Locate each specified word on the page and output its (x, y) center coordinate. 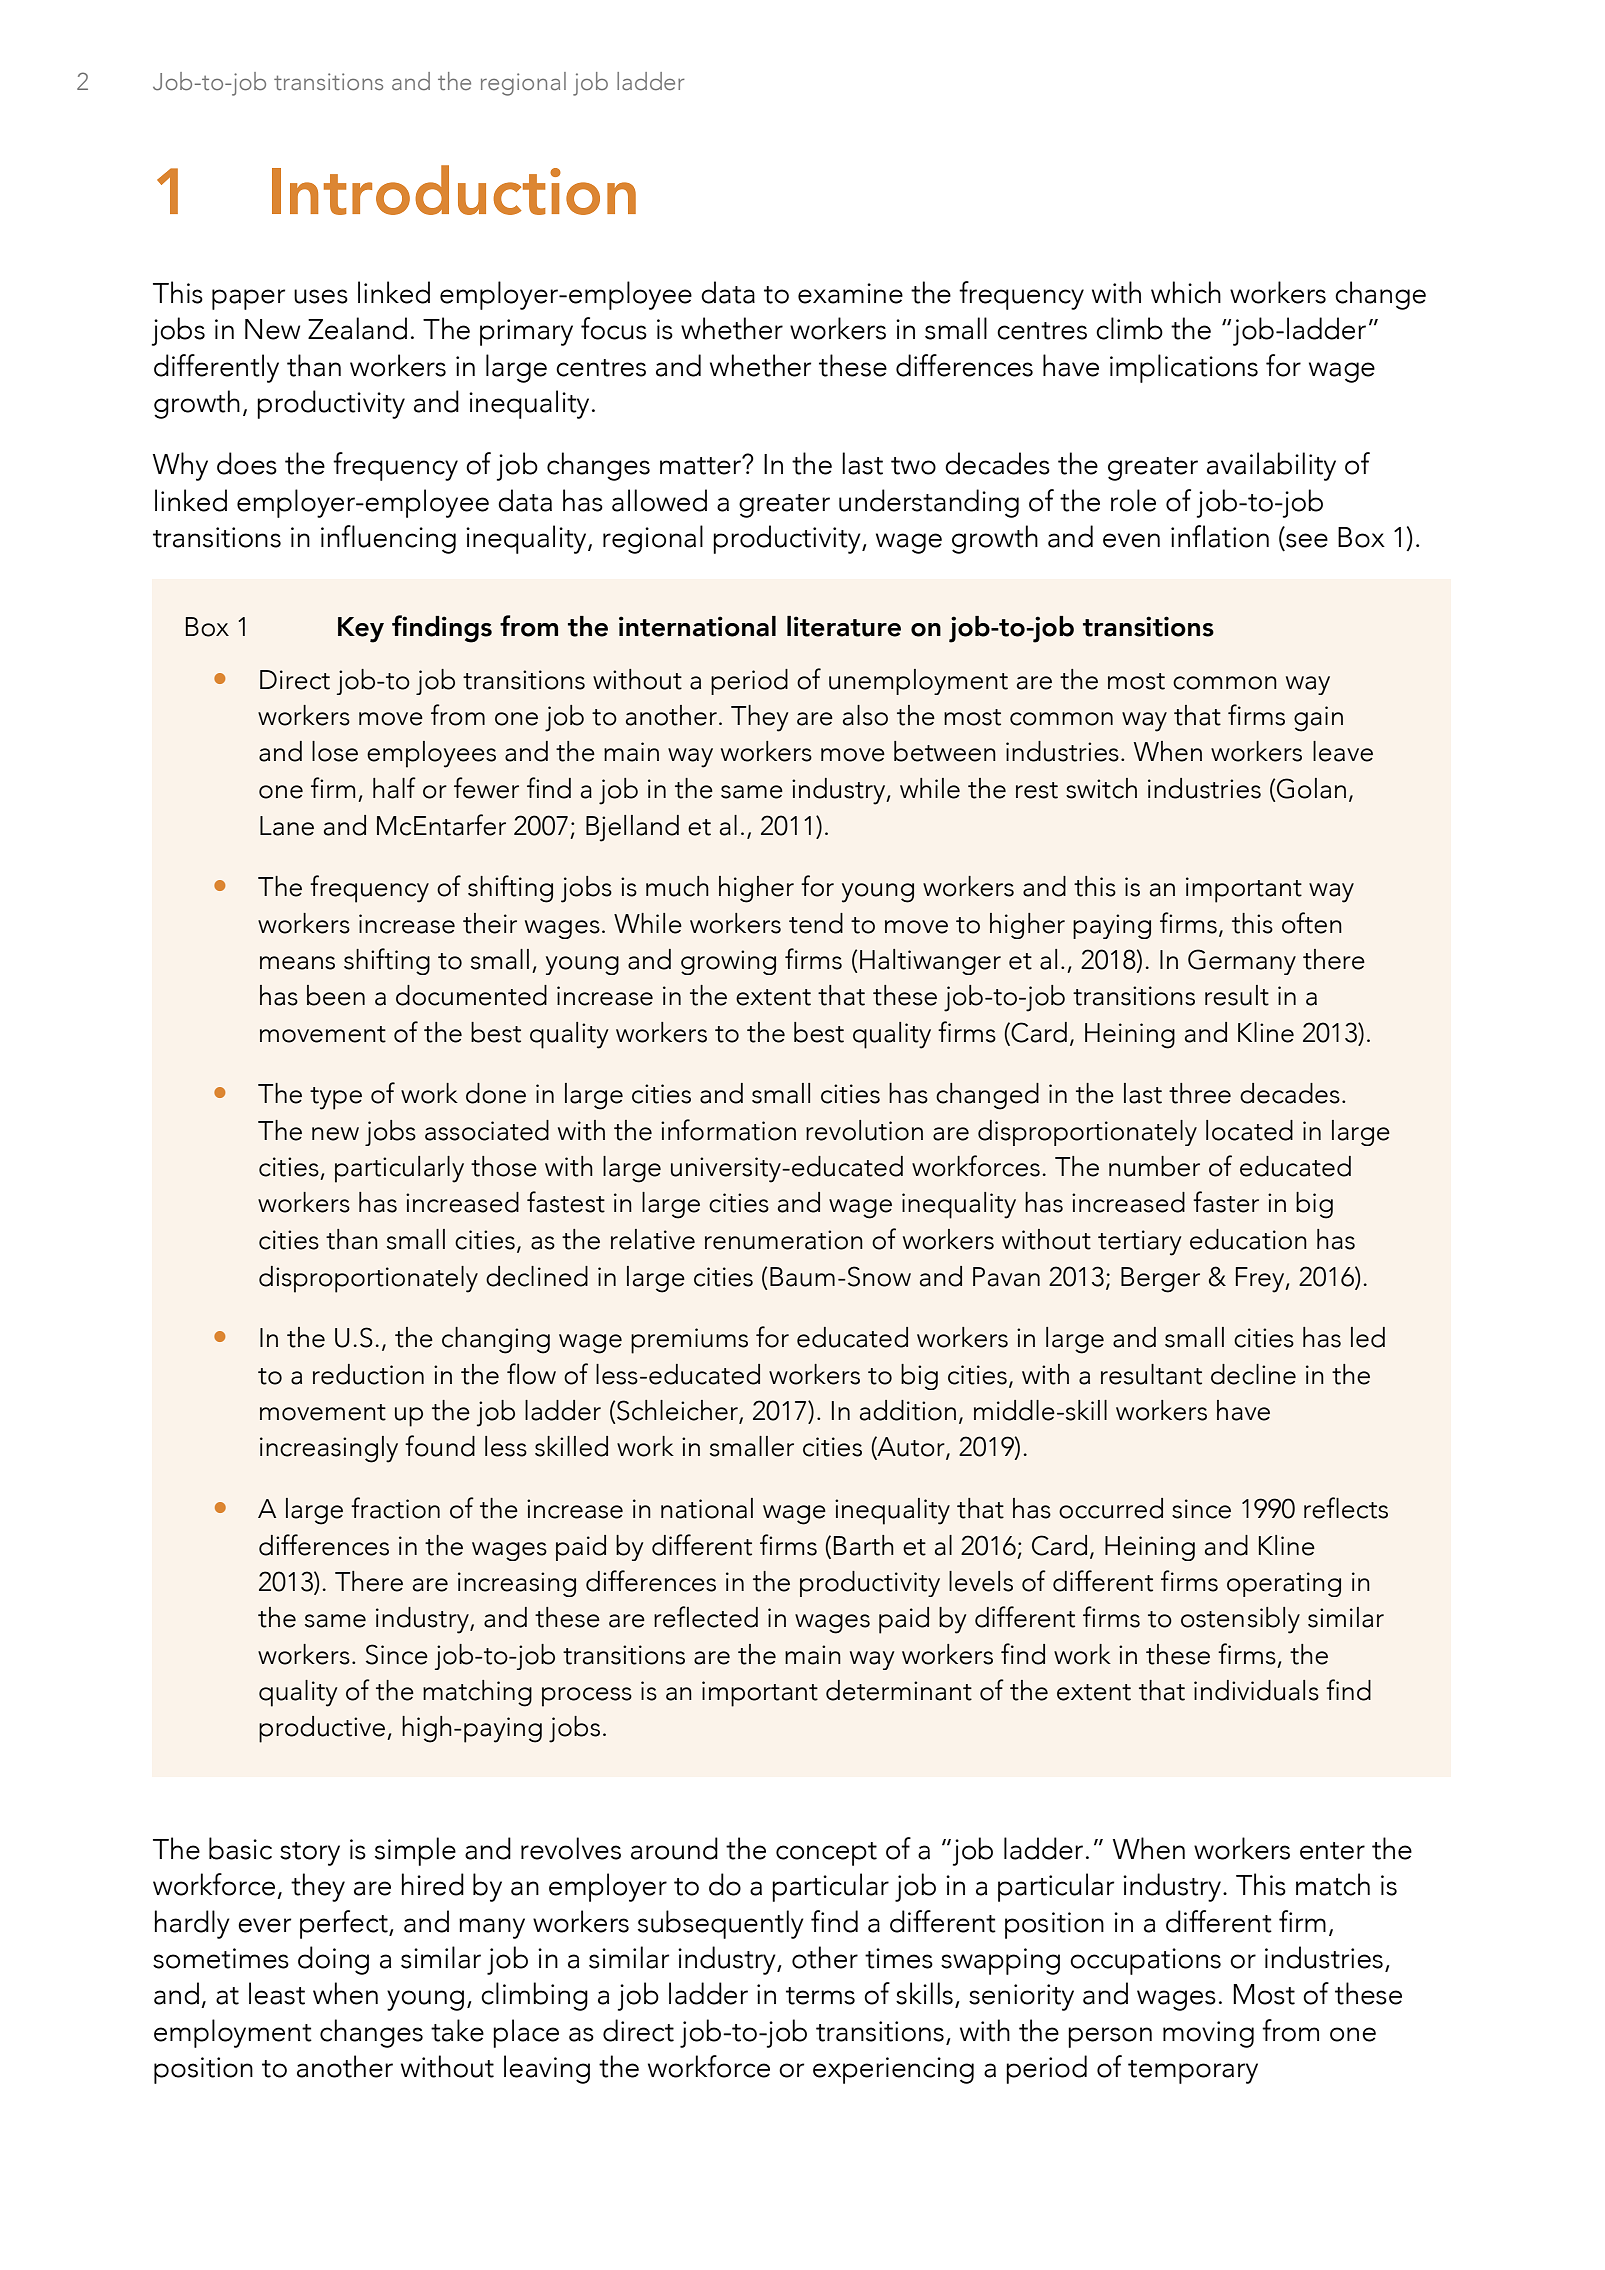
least (277, 1993)
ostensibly (1240, 1620)
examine (850, 293)
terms (820, 1996)
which (1186, 292)
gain (1318, 719)
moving (1208, 2034)
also (865, 715)
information (728, 1130)
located (1249, 1130)
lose (335, 751)
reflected (706, 1617)
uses (321, 296)
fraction (395, 1508)
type (336, 1098)
